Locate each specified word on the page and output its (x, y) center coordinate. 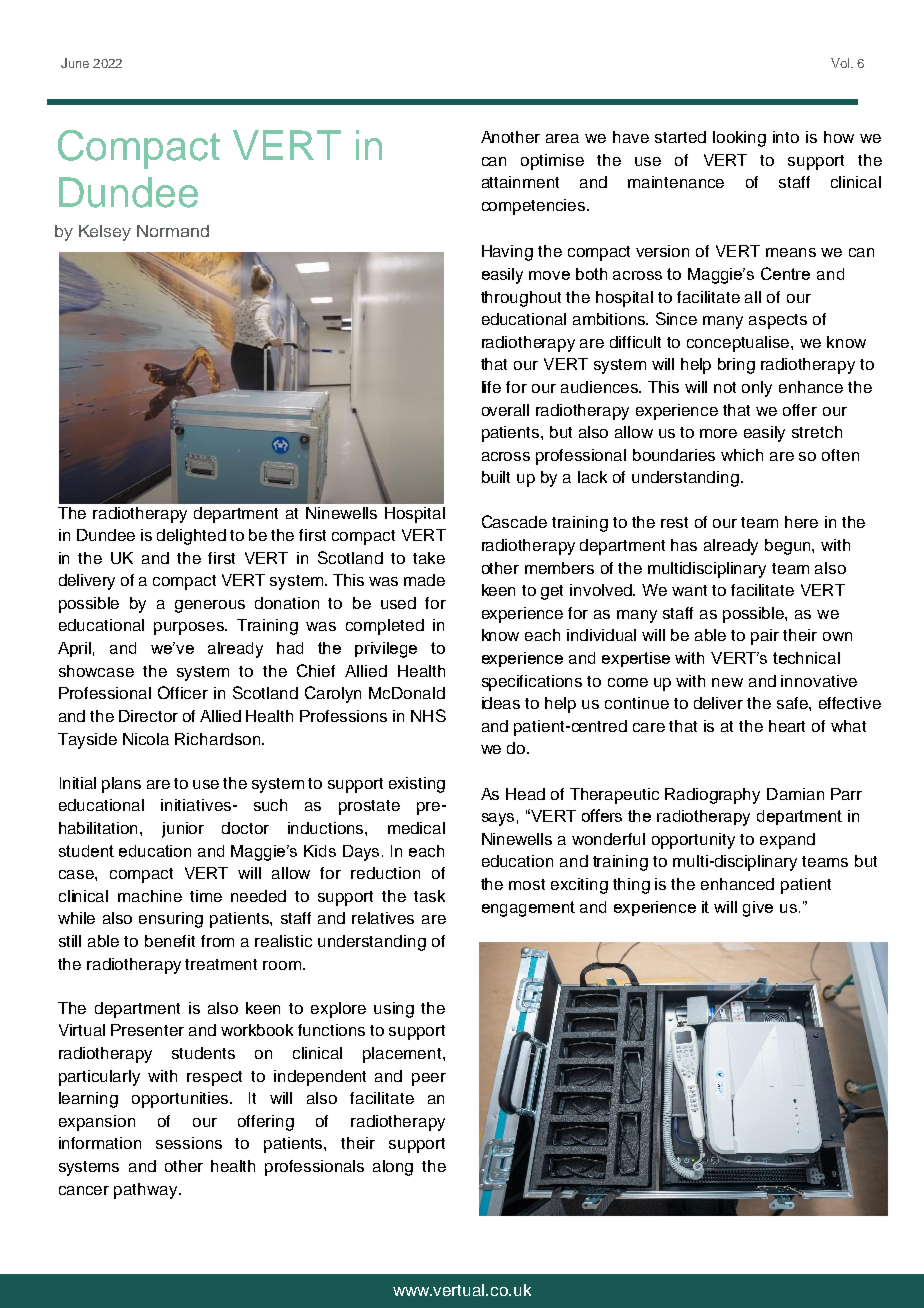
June (75, 63)
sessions (189, 1143)
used (398, 603)
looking (739, 139)
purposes (190, 628)
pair (765, 637)
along (393, 1168)
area (562, 138)
